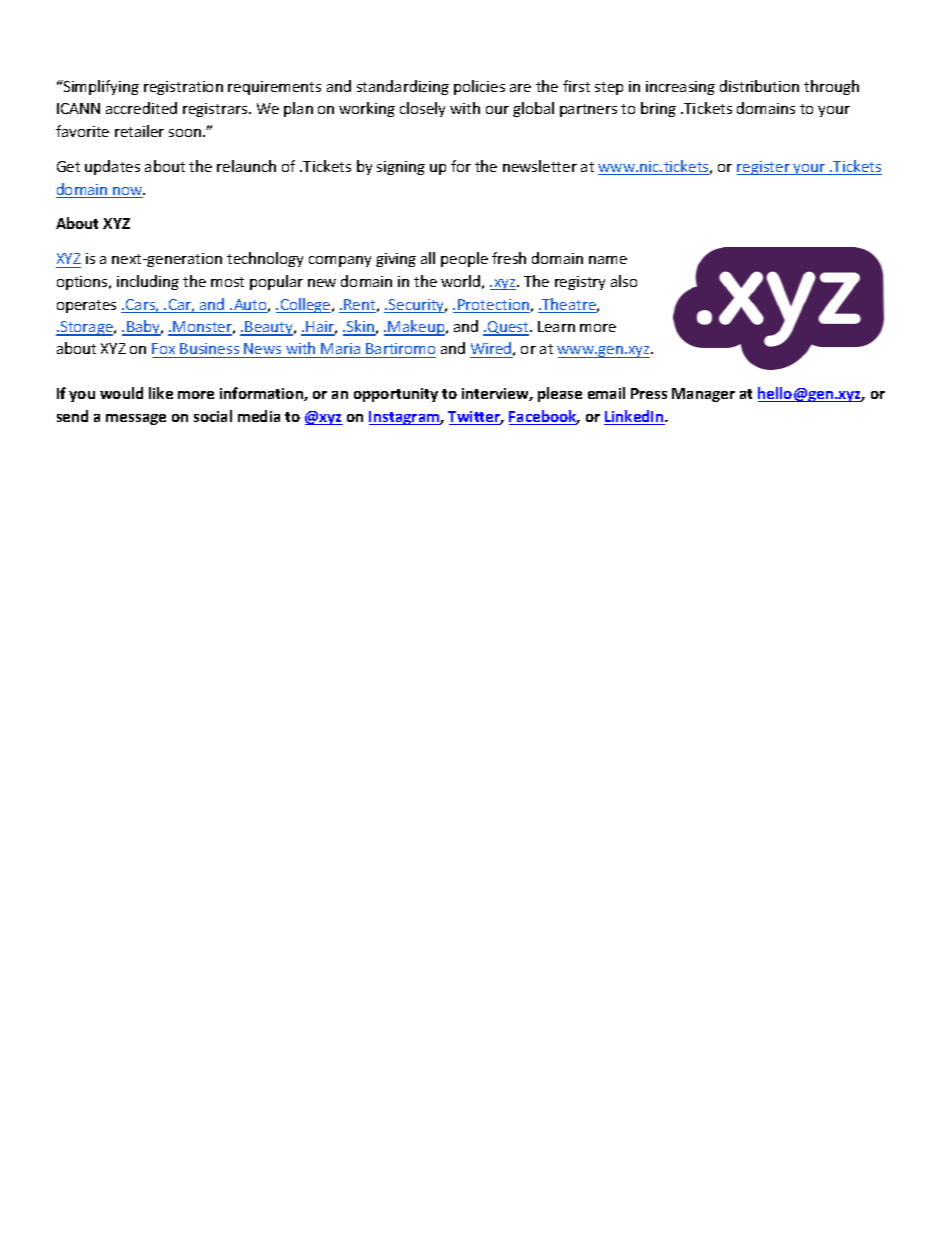  Describe the element at coordinates (428, 258) in the document. I see `all` at that location.
